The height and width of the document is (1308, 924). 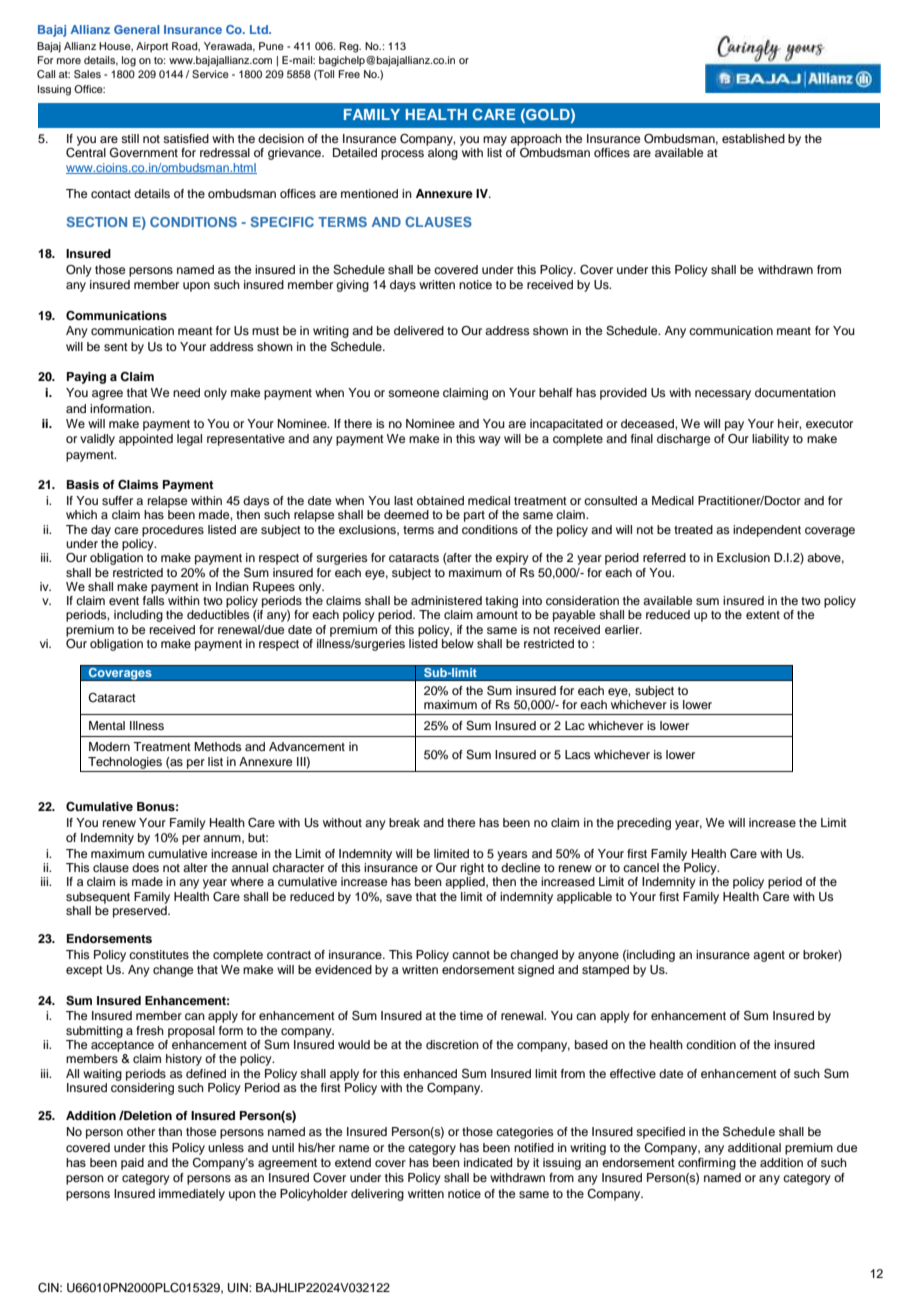 I want to click on cannot, so click(x=471, y=955).
